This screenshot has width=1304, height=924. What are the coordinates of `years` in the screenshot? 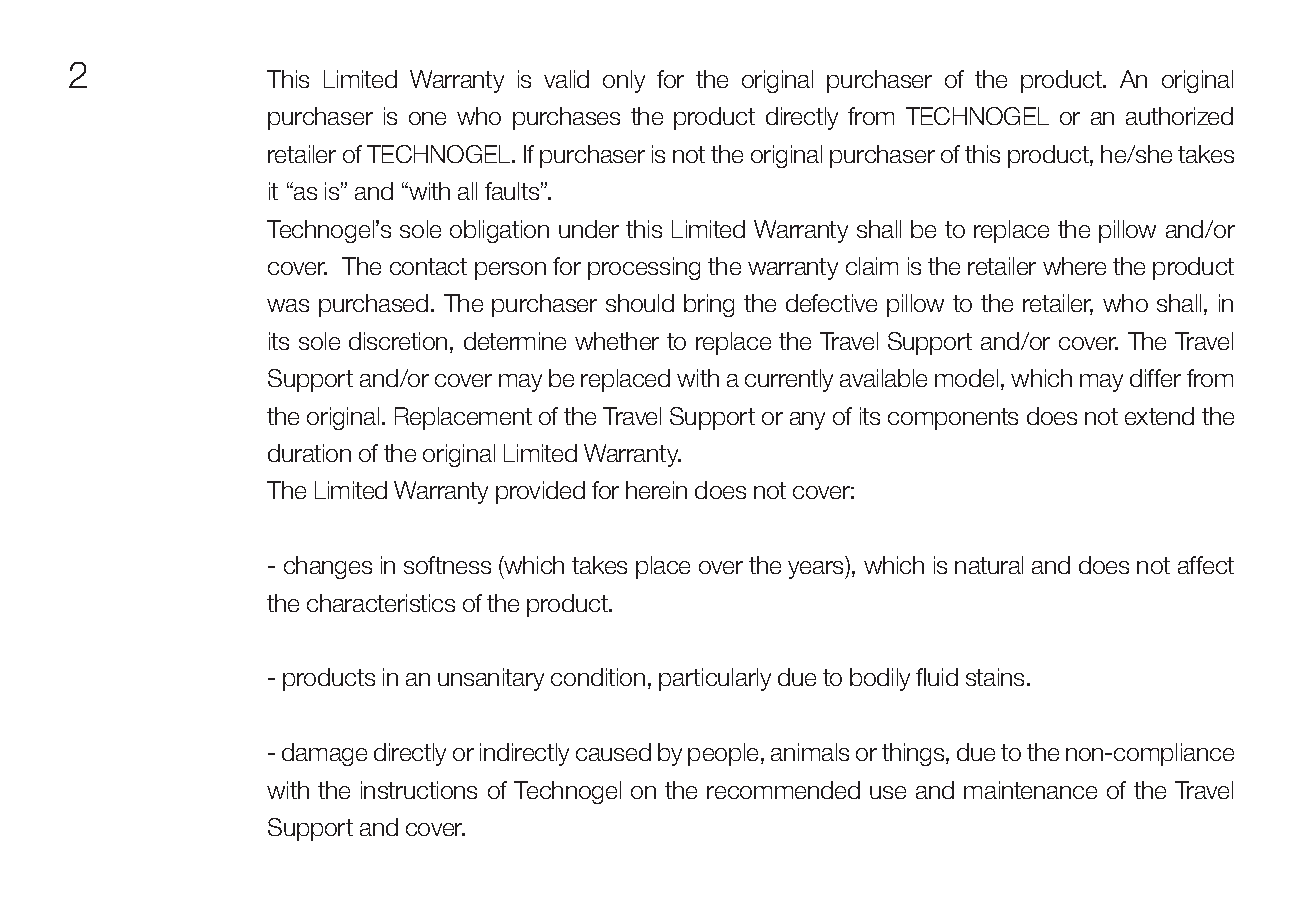 It's located at (817, 570).
